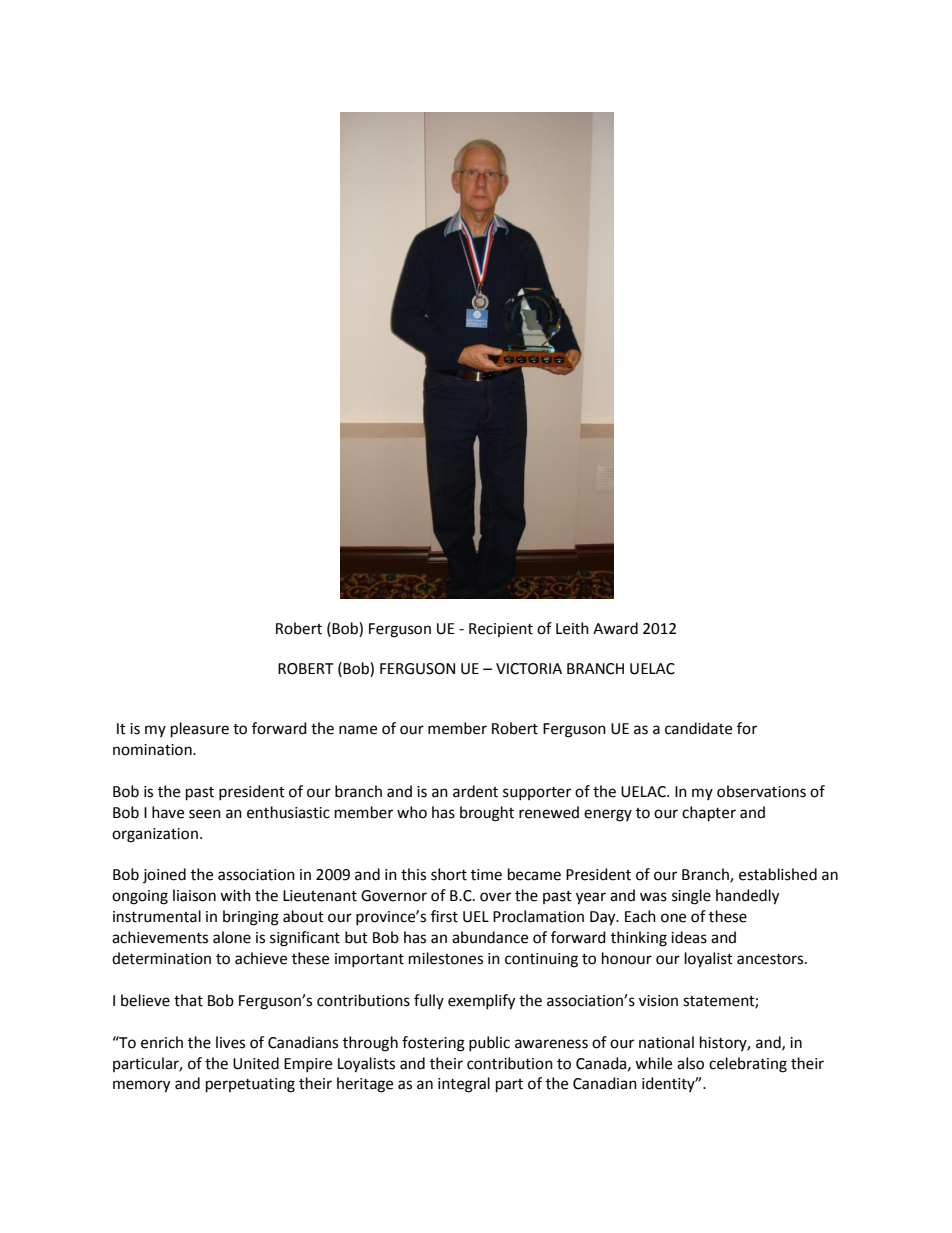 The height and width of the screenshot is (1233, 952). Describe the element at coordinates (464, 1085) in the screenshot. I see `integral` at that location.
